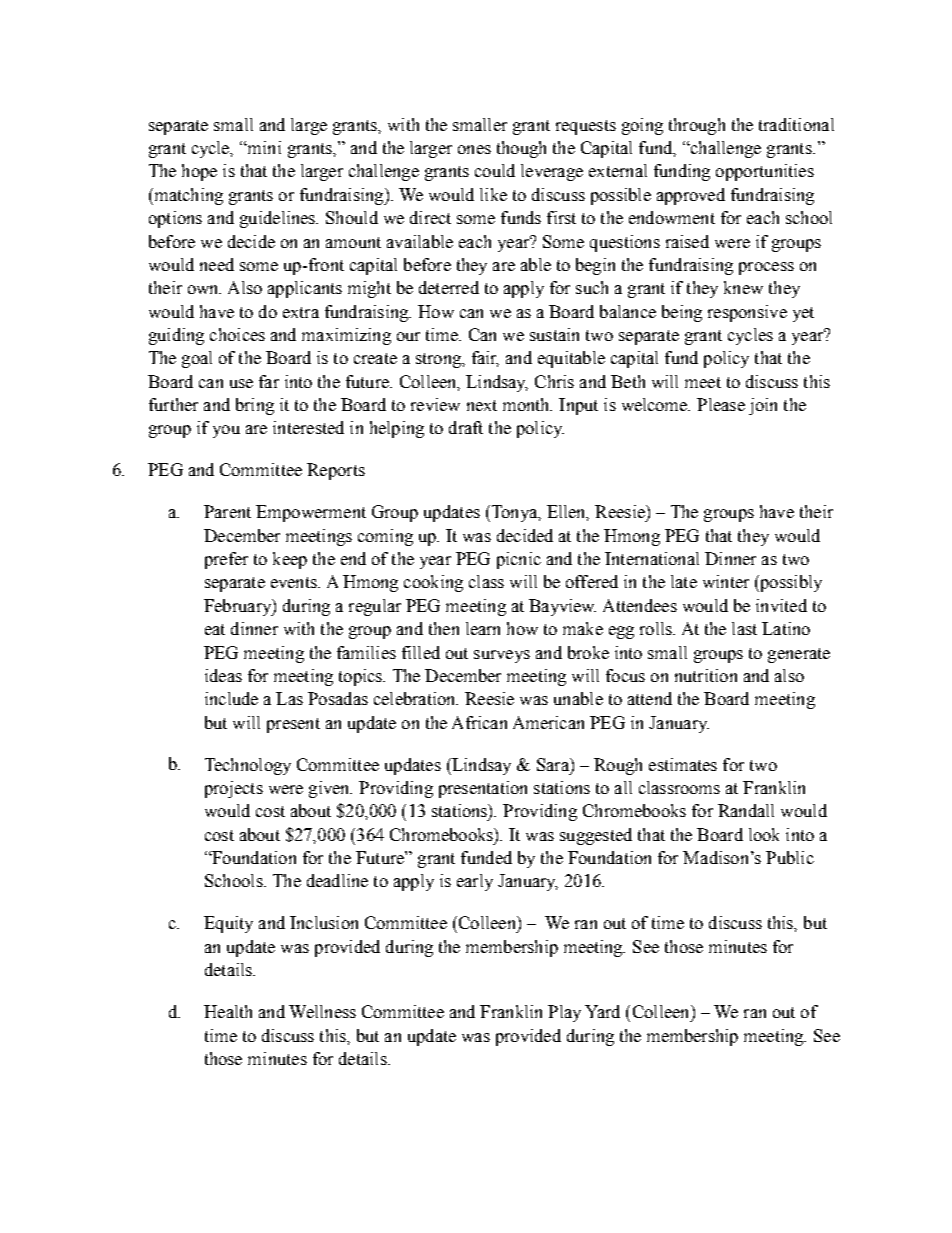 The height and width of the image is (1233, 952). What do you see at coordinates (226, 431) in the image?
I see `you` at bounding box center [226, 431].
